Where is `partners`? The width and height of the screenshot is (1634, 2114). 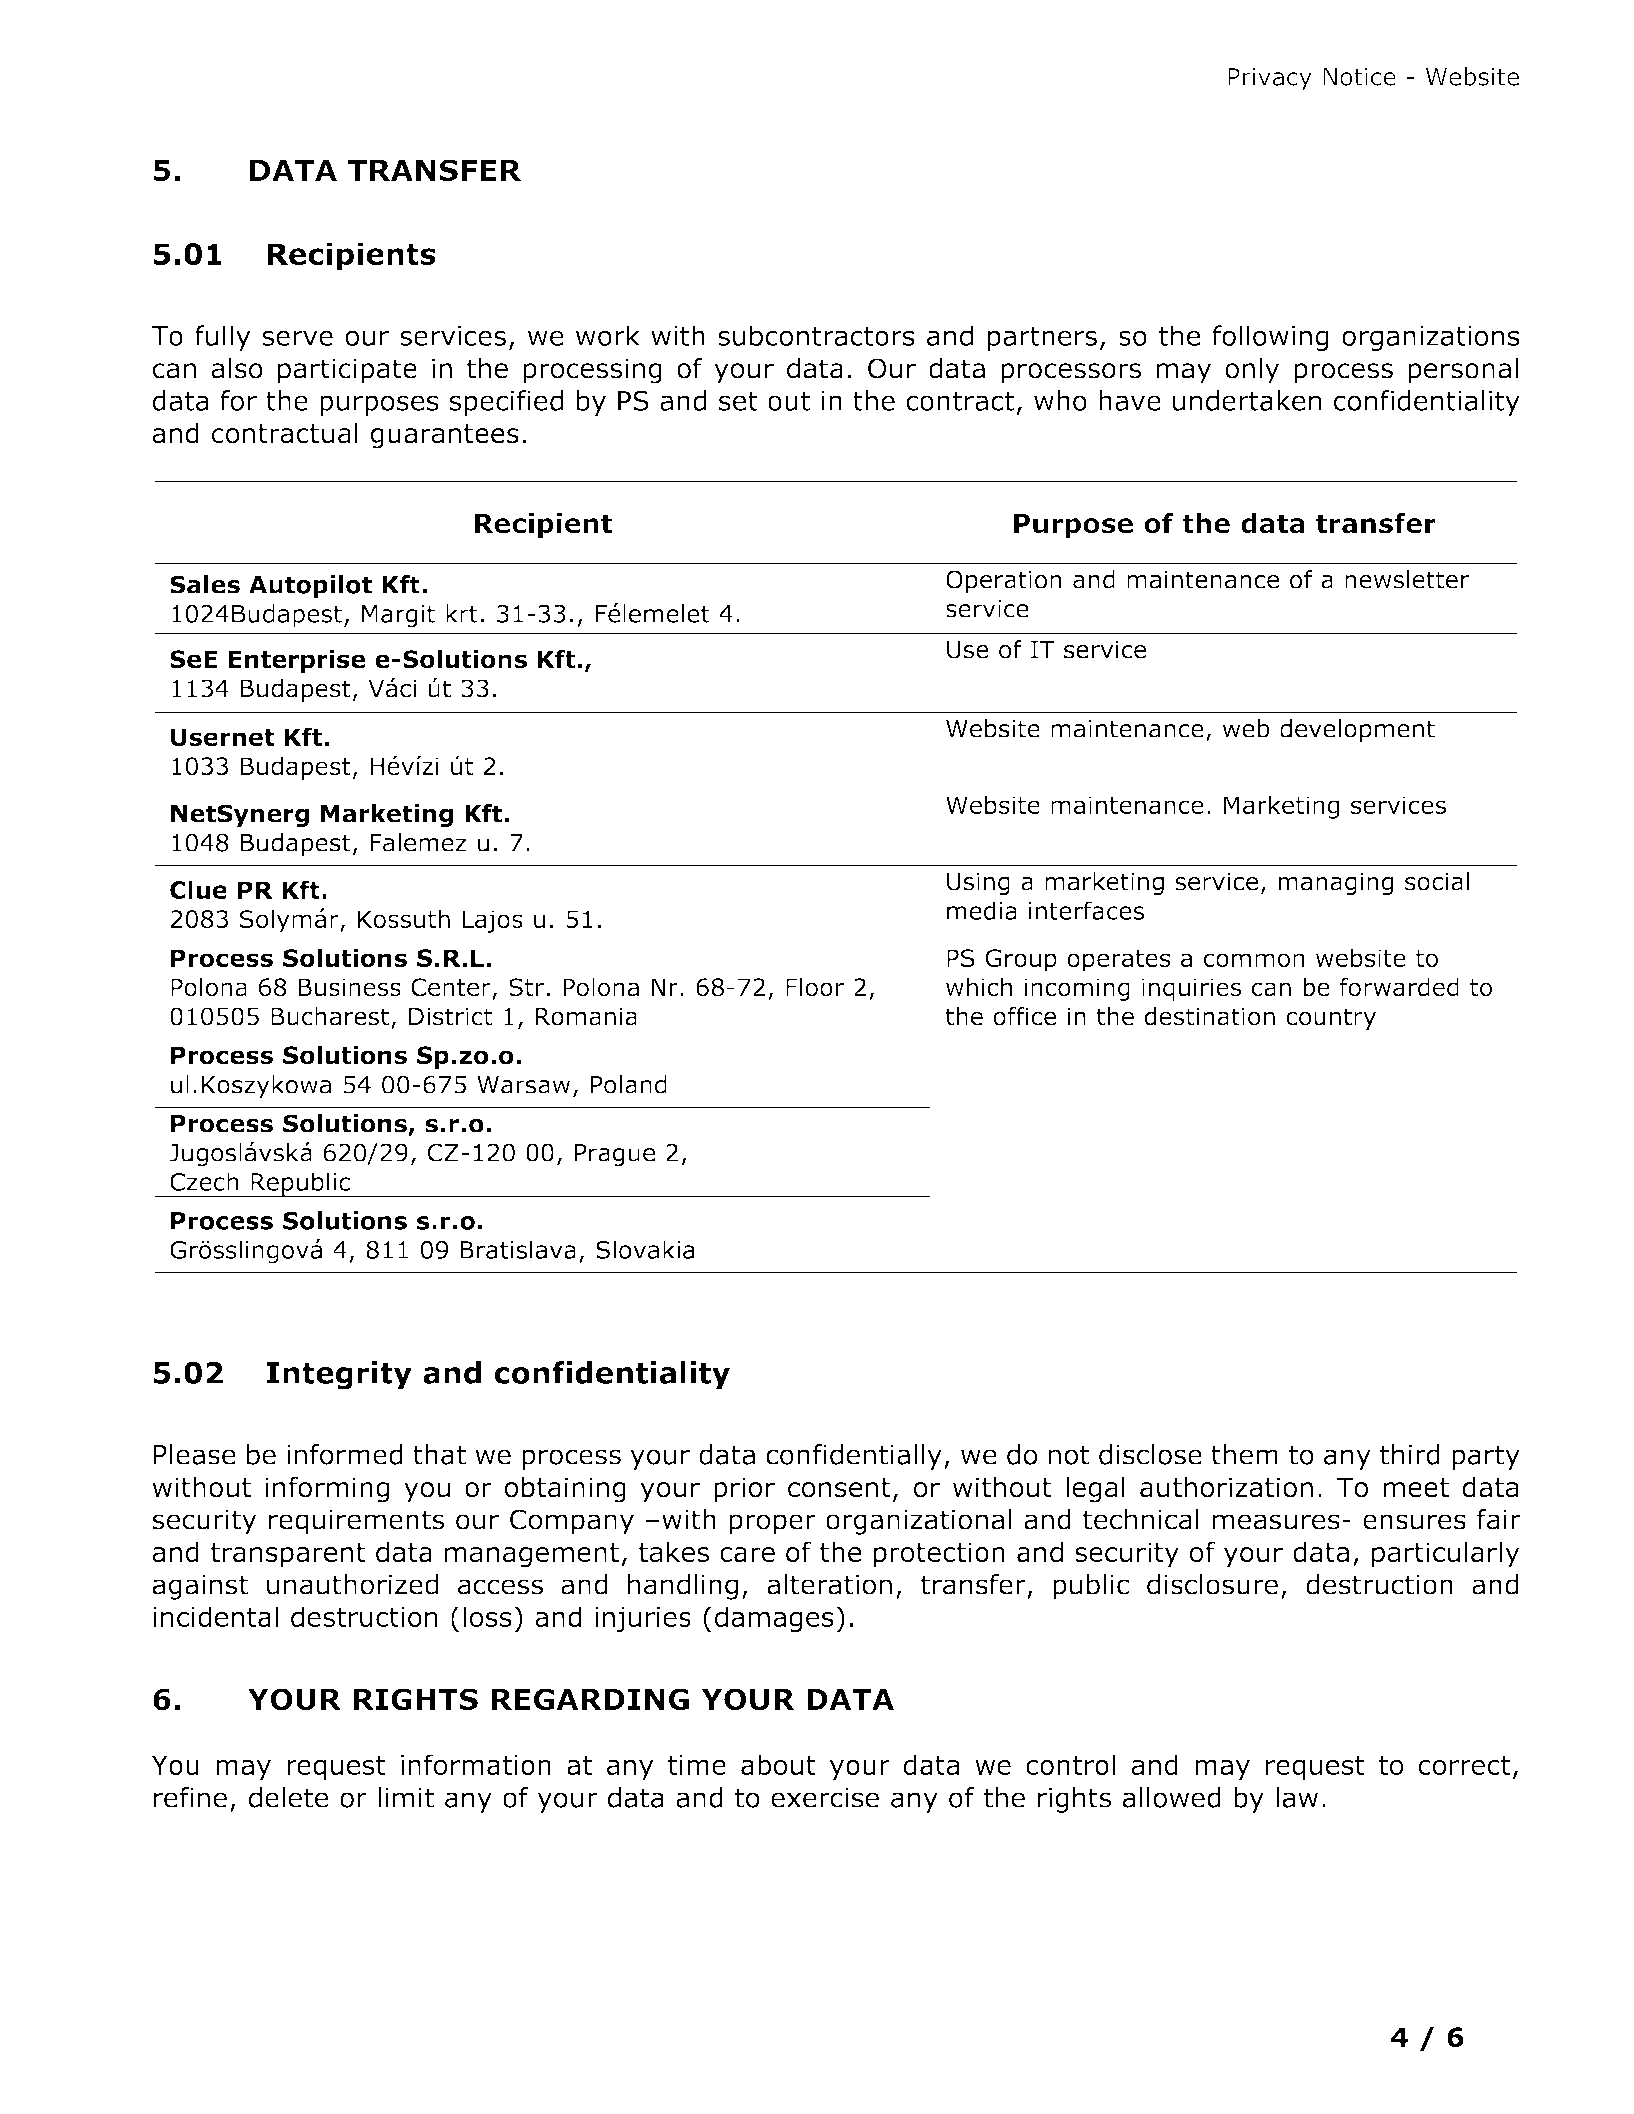 partners is located at coordinates (1042, 339).
